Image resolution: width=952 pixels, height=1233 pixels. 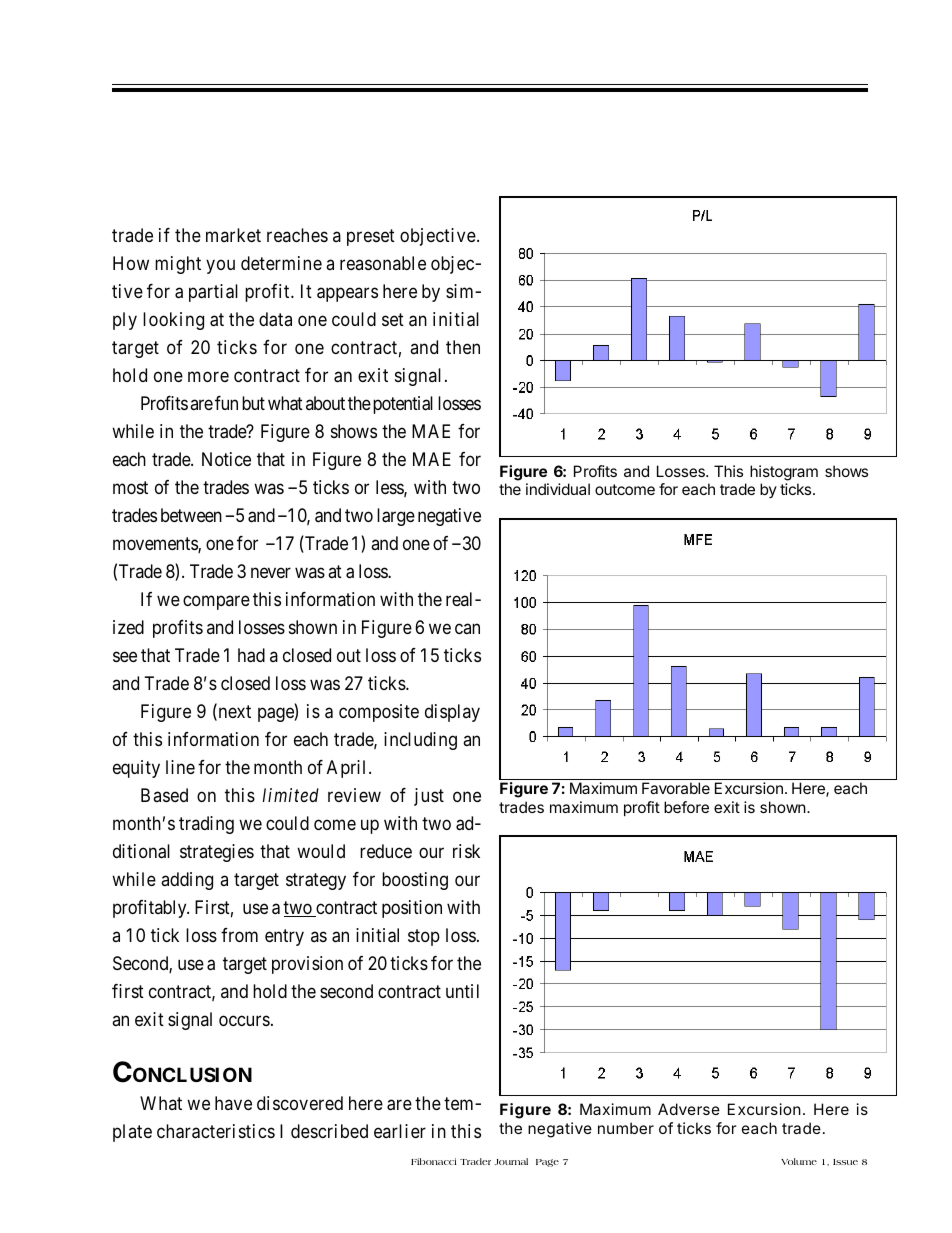 What do you see at coordinates (156, 545) in the screenshot?
I see `movements` at bounding box center [156, 545].
